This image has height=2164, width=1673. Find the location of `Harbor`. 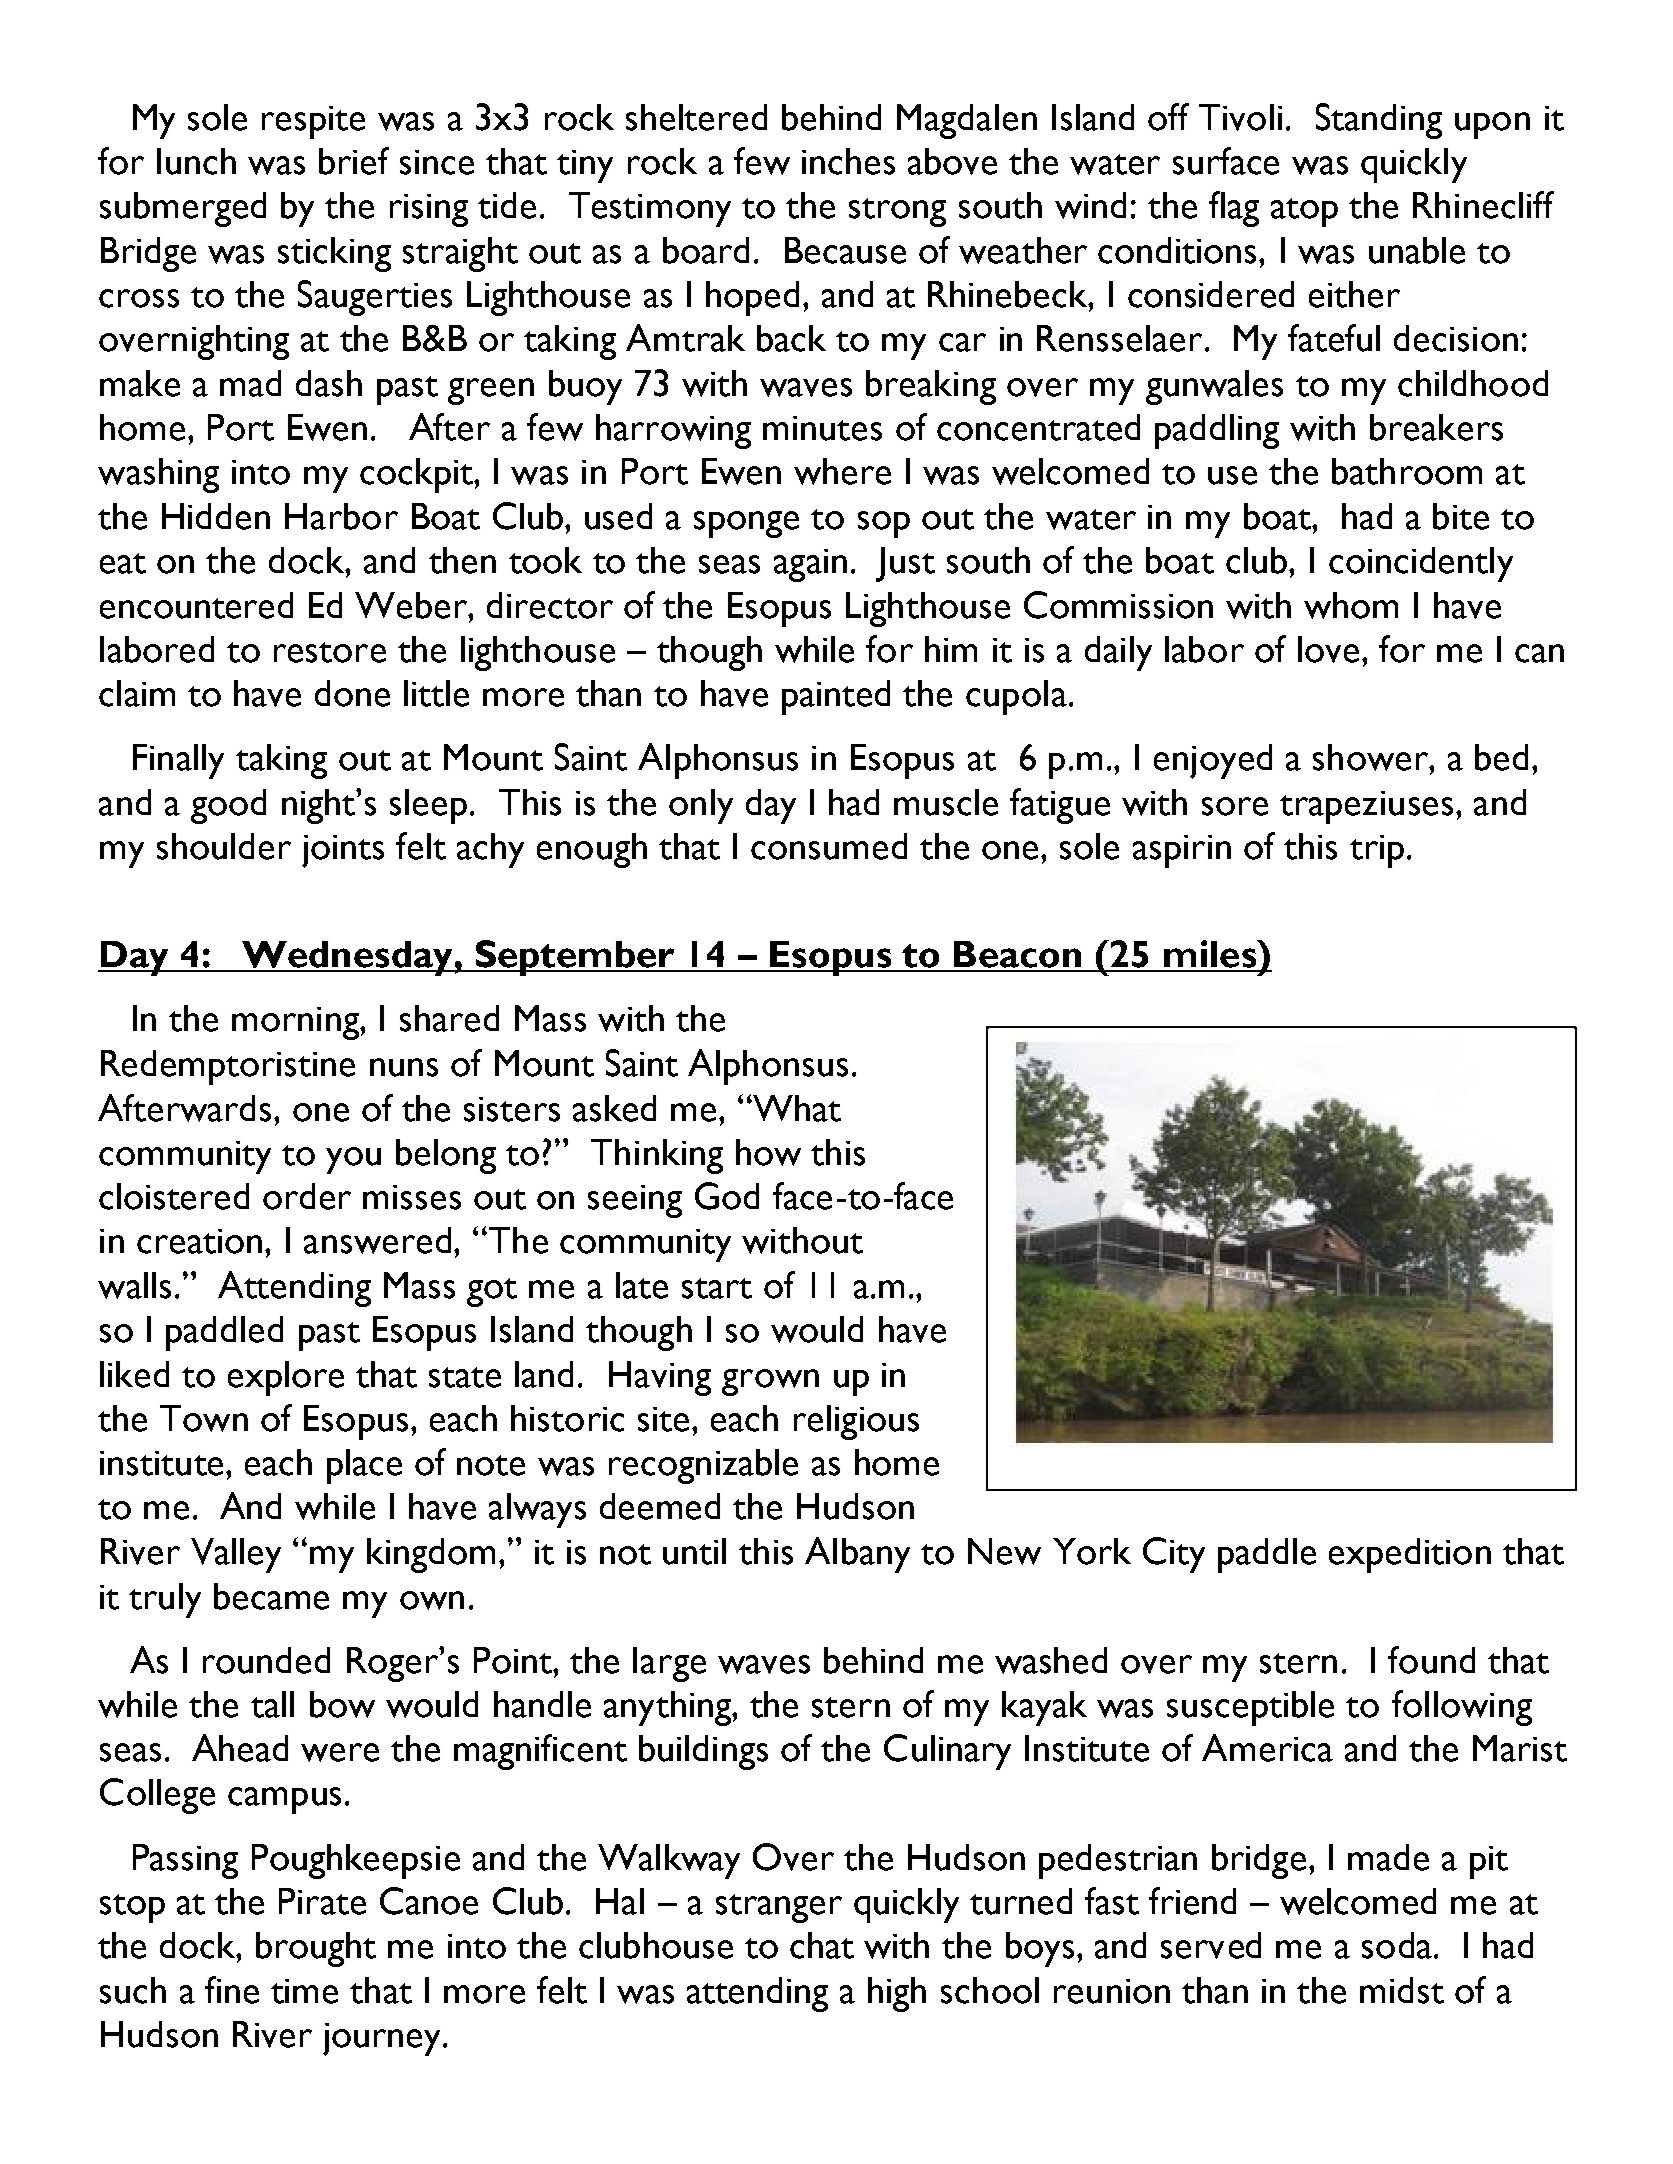

Harbor is located at coordinates (341, 516).
